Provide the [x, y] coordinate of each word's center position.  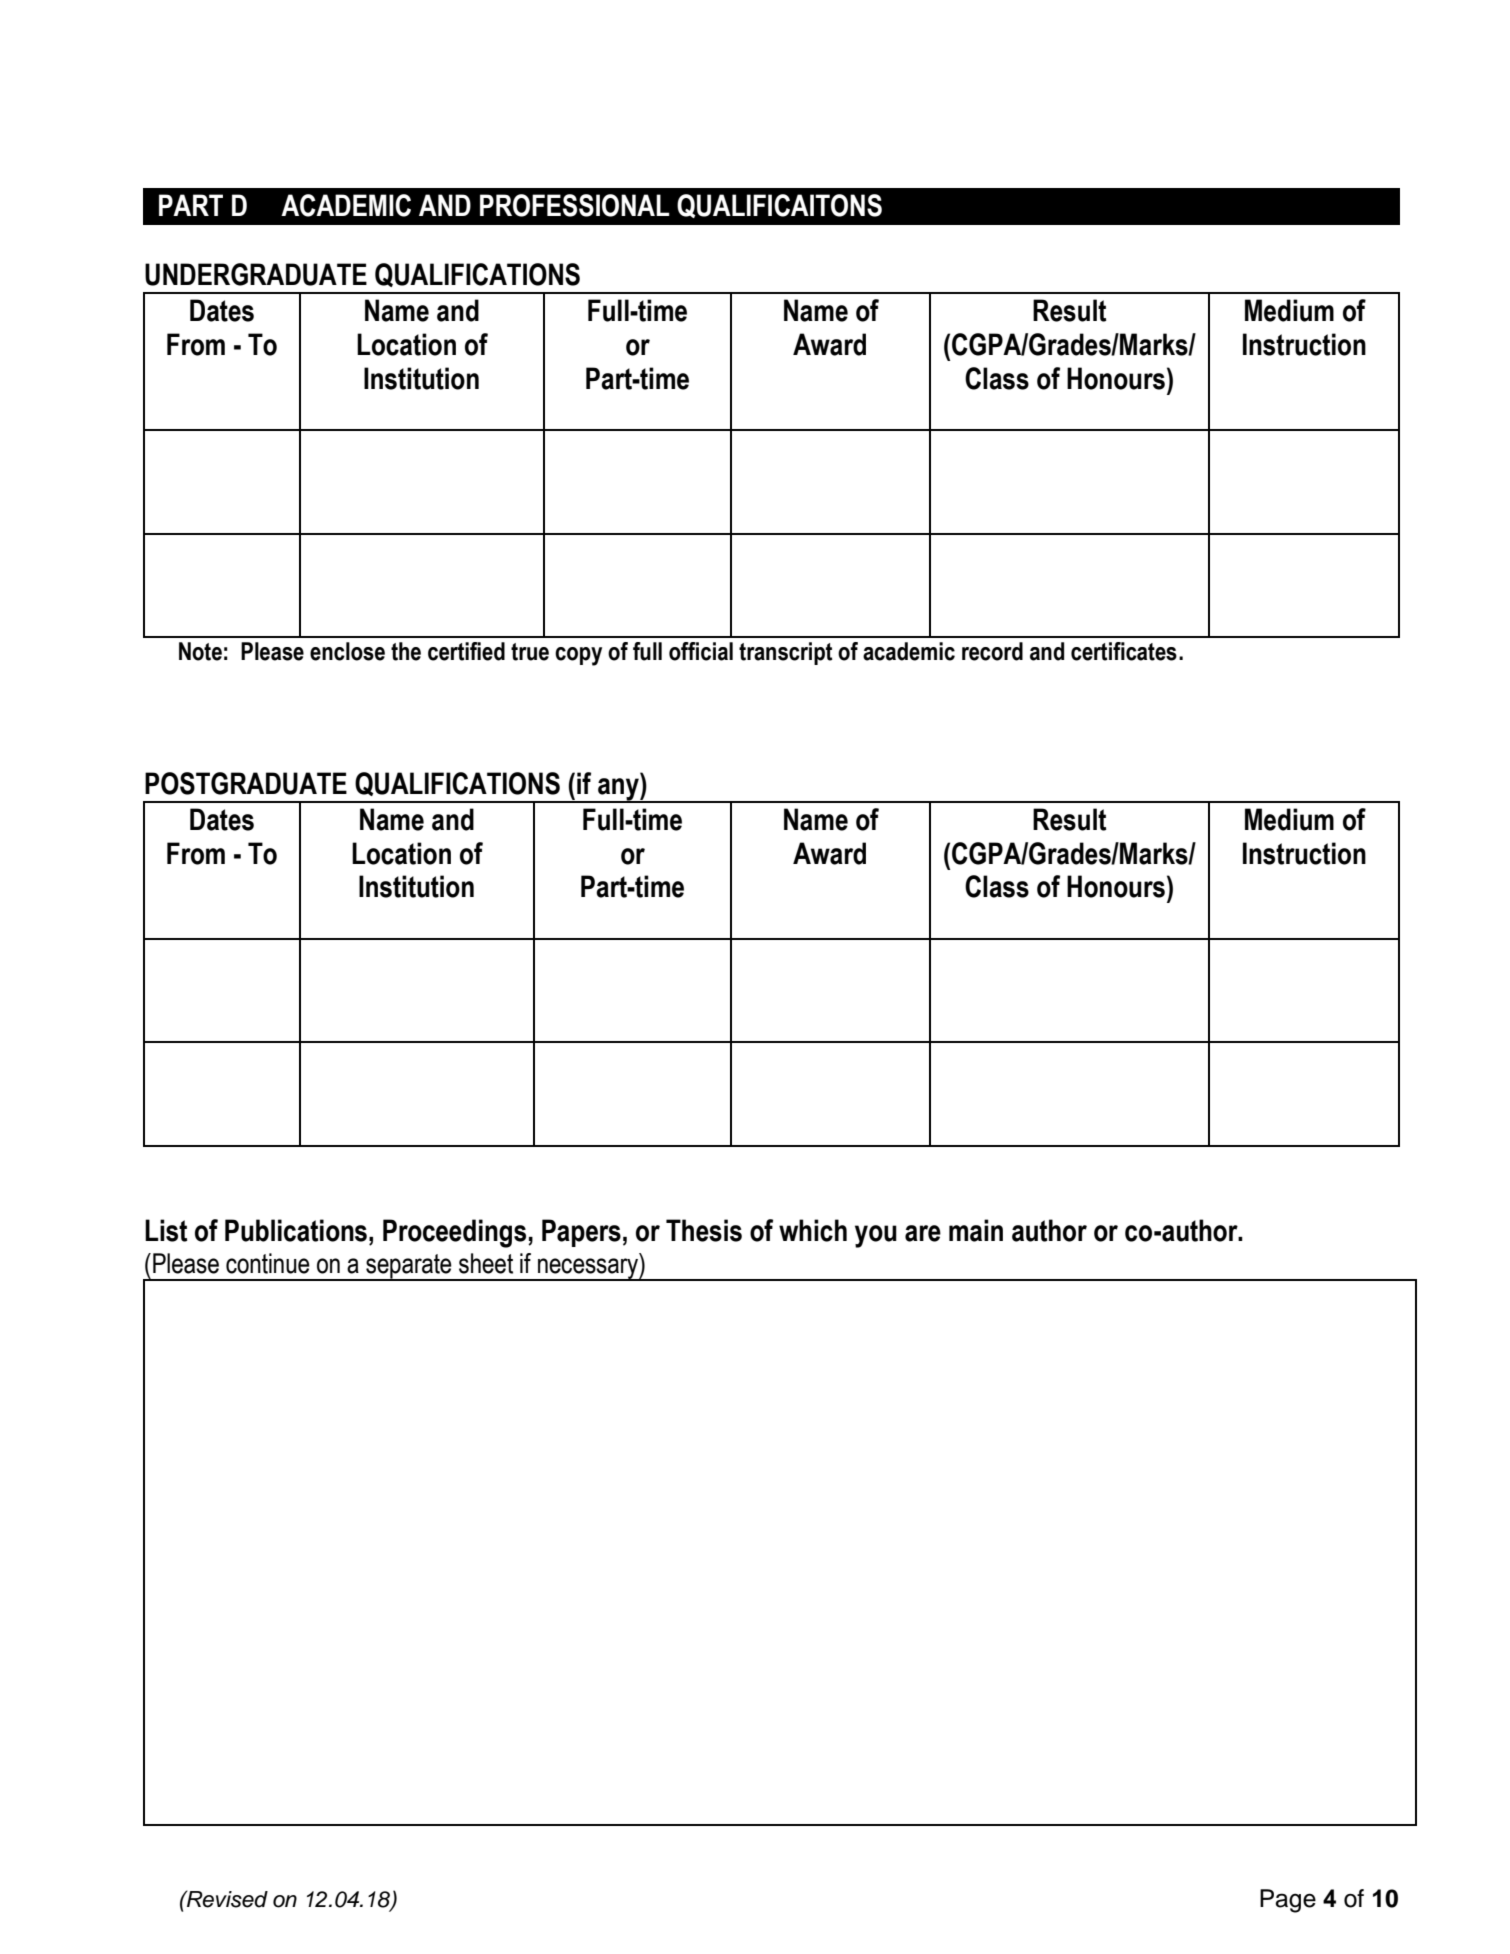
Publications [296, 1230]
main [976, 1230]
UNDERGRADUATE [256, 274]
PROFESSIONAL [575, 205]
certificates [1124, 651]
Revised [226, 1899]
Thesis [704, 1230]
